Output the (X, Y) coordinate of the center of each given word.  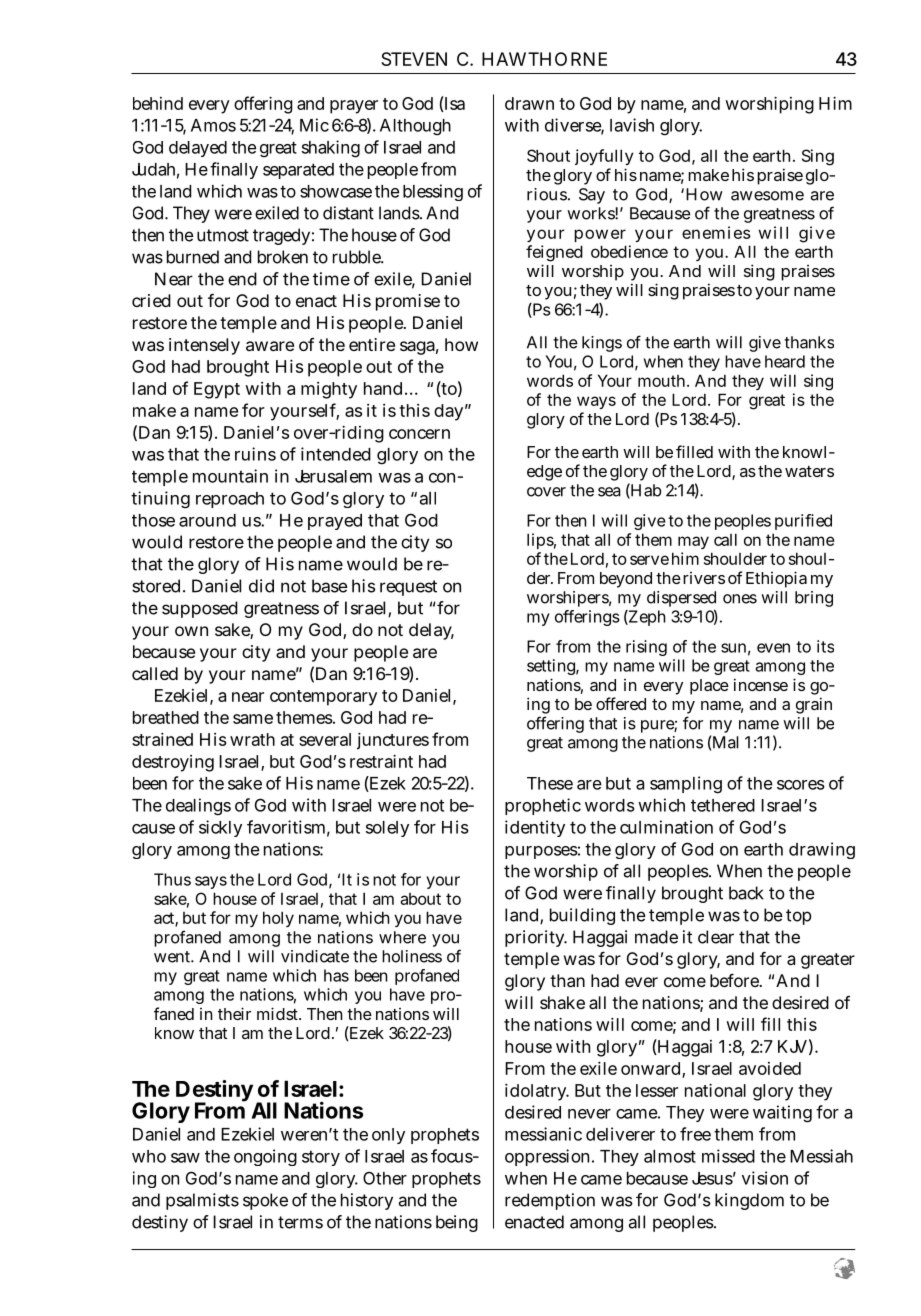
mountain (230, 476)
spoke (265, 1201)
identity (535, 828)
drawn (529, 103)
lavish (632, 125)
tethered (723, 805)
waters (809, 471)
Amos (213, 125)
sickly (220, 828)
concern (419, 434)
